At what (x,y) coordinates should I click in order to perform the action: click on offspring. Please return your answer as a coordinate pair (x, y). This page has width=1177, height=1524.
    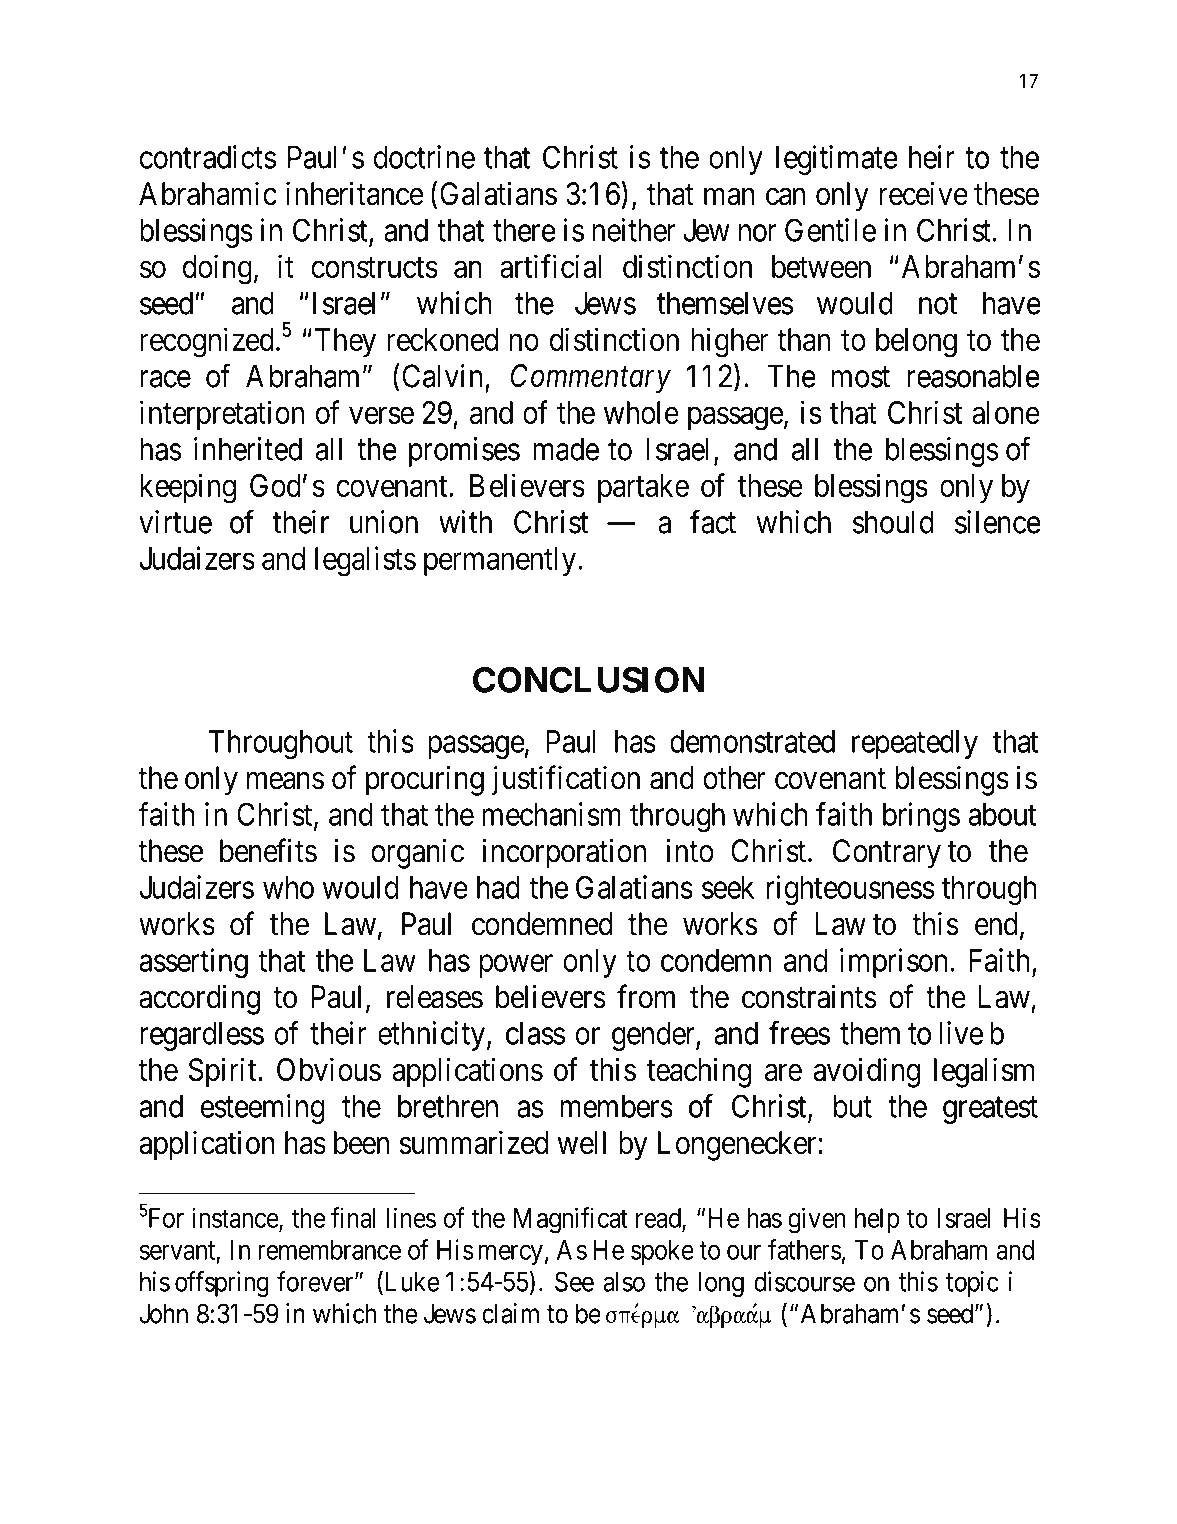
    Looking at the image, I should click on (222, 1284).
